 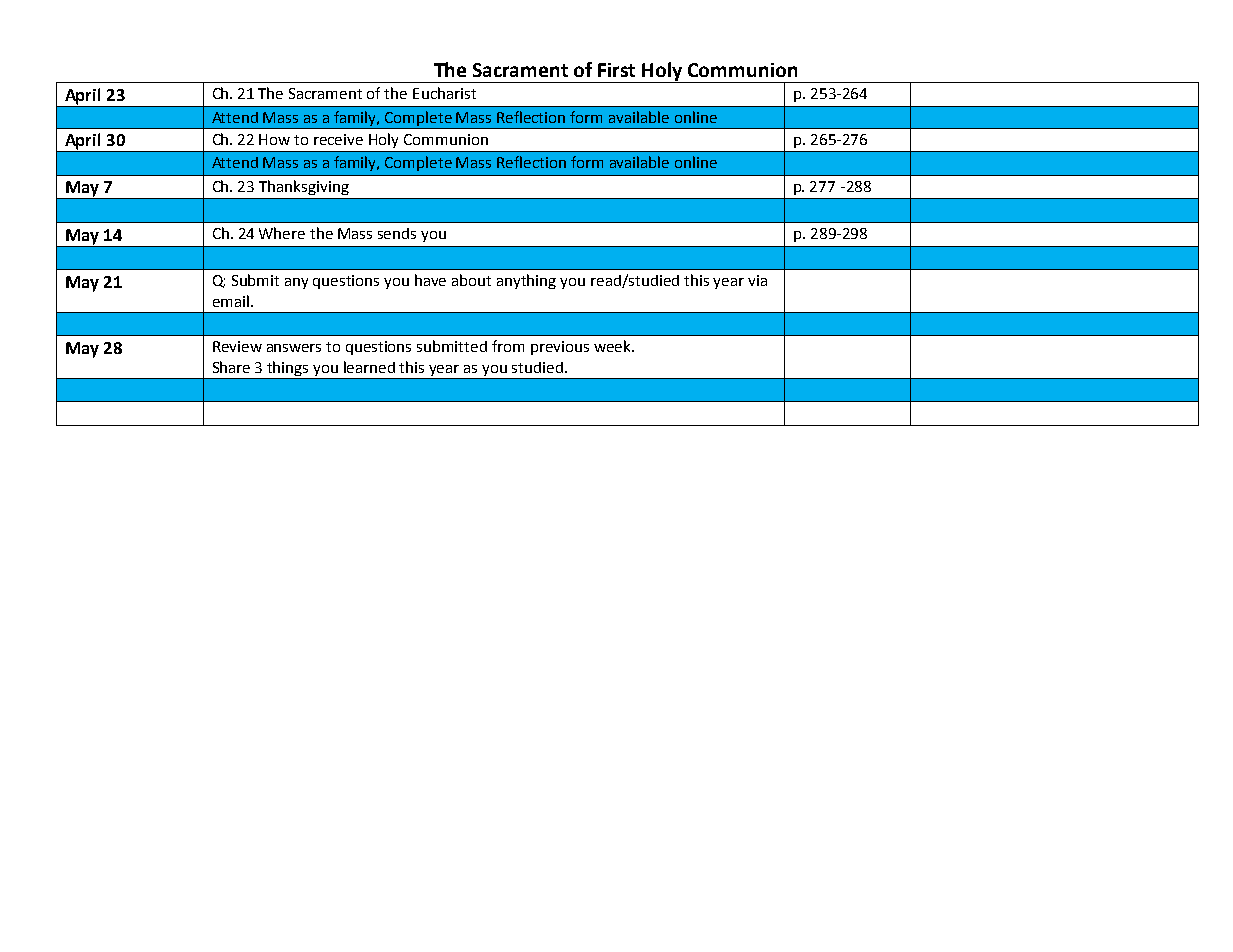 What do you see at coordinates (560, 348) in the screenshot?
I see `previous` at bounding box center [560, 348].
